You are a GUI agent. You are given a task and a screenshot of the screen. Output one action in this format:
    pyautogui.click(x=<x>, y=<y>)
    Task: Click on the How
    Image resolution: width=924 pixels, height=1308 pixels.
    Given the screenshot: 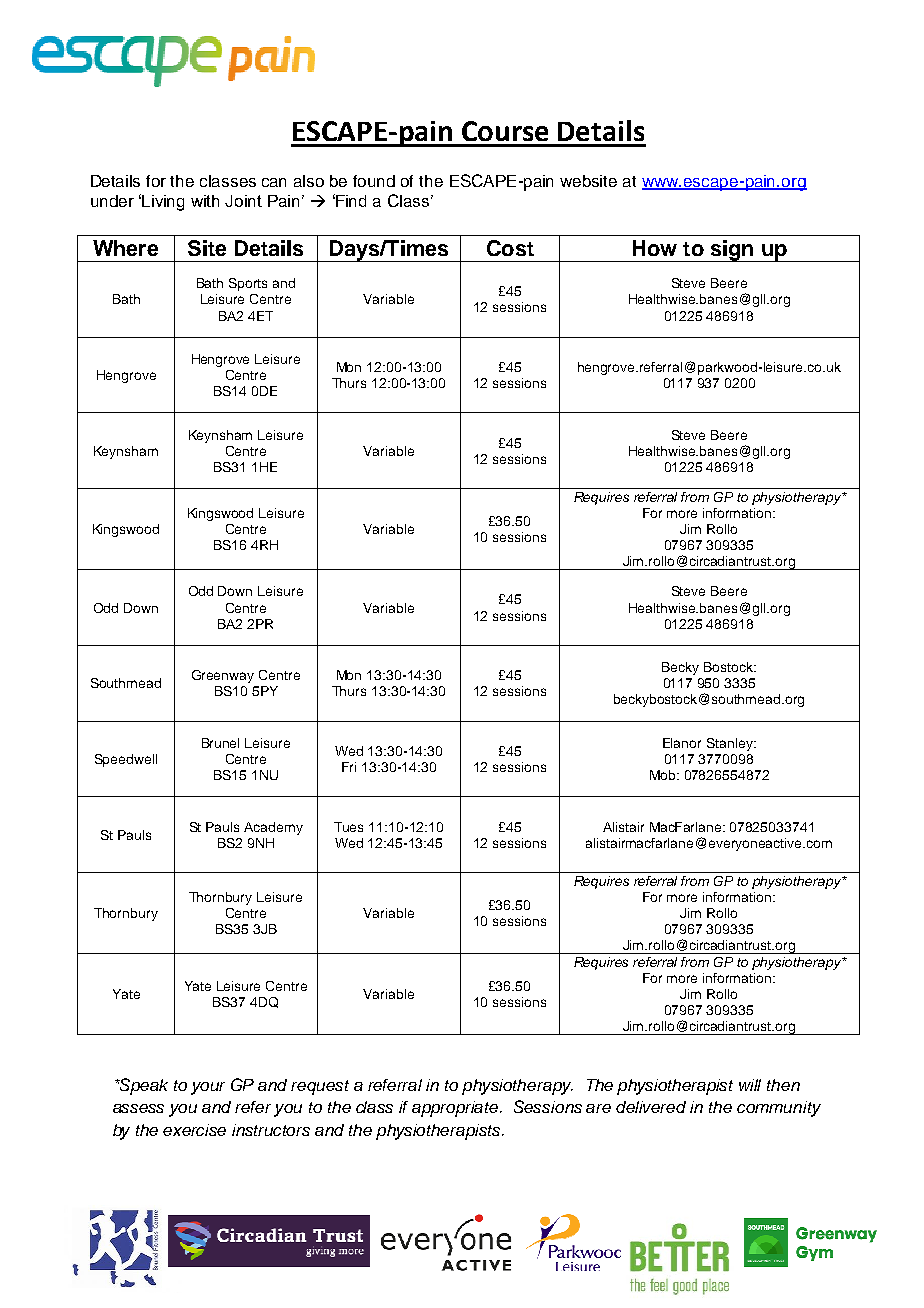 What is the action you would take?
    pyautogui.click(x=655, y=248)
